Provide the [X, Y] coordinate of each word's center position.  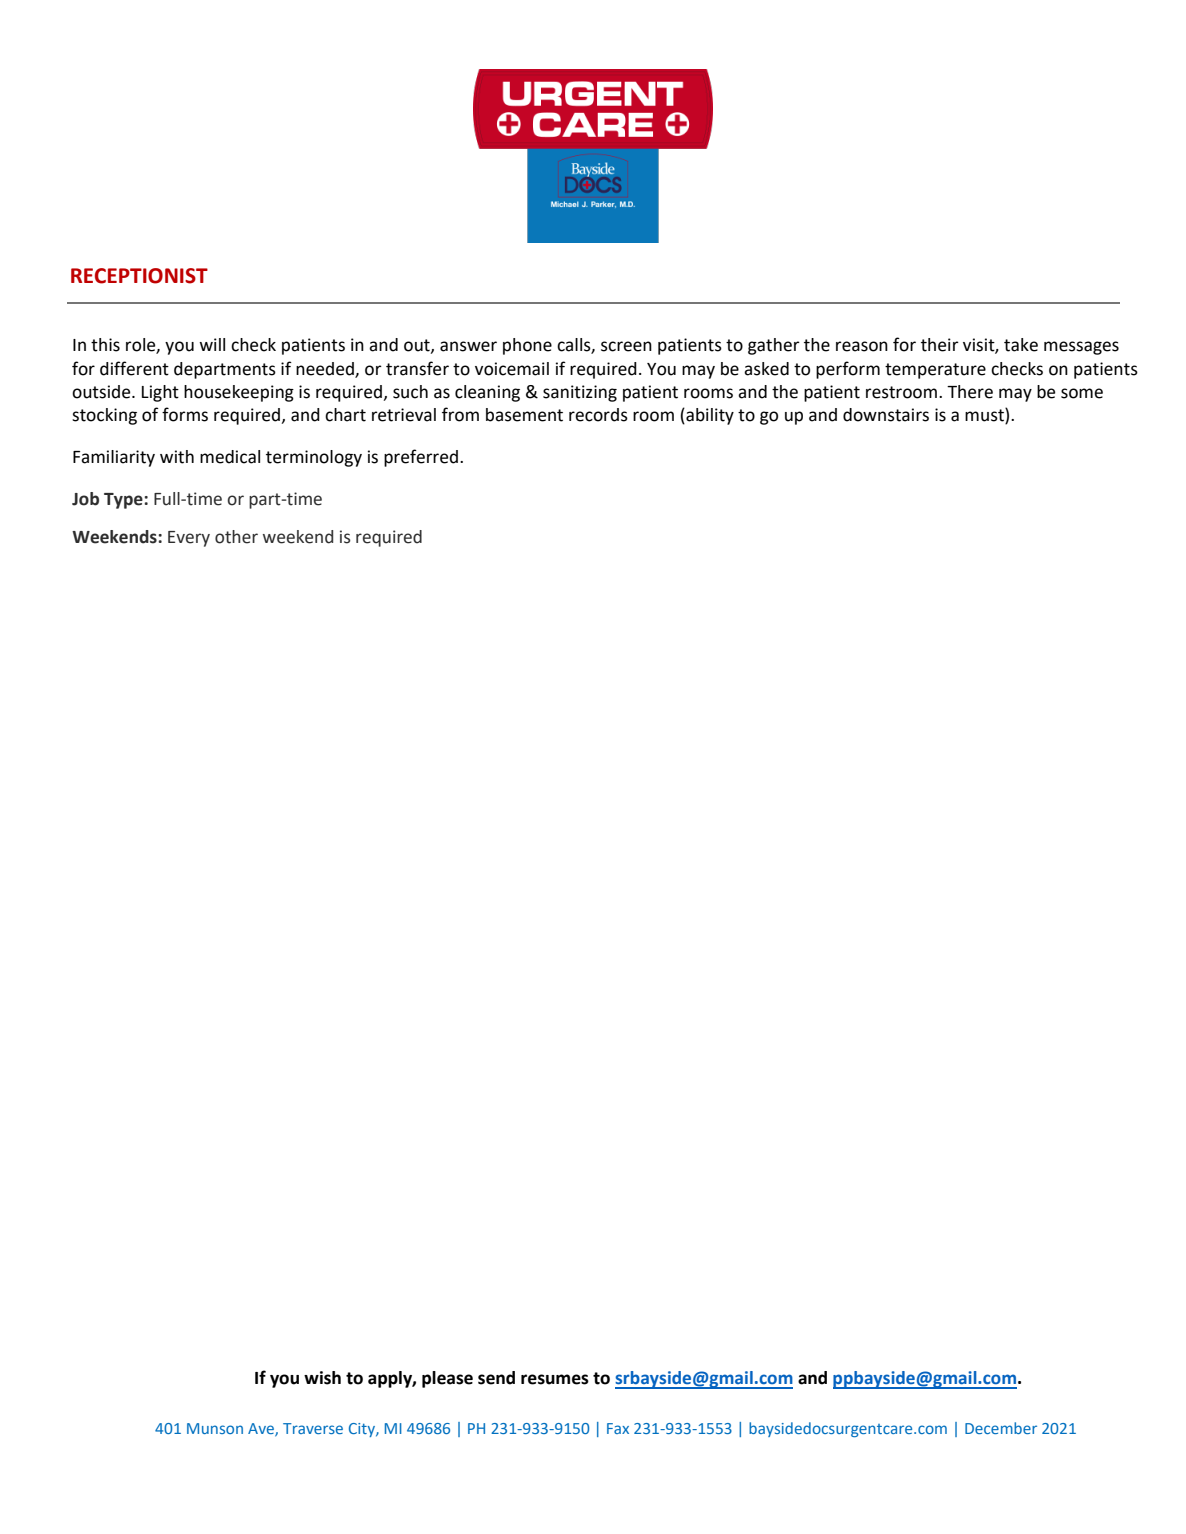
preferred [421, 458]
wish [322, 1378]
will [212, 344]
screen [626, 346]
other [236, 537]
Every [189, 539]
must [985, 416]
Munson [215, 1428]
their [940, 345]
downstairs [886, 415]
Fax [618, 1428]
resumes [555, 1379]
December [1001, 1428]
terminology [314, 458]
